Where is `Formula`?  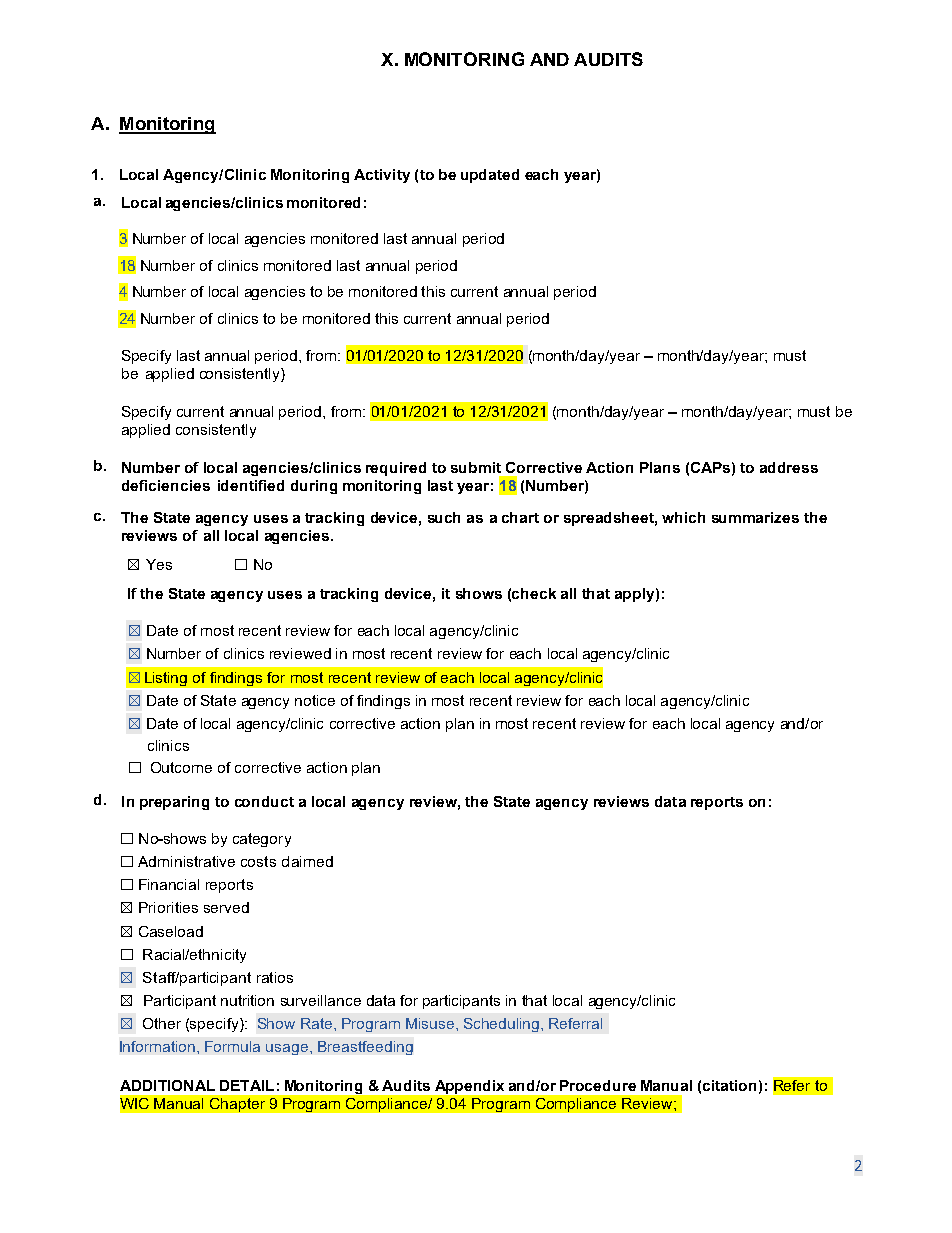 Formula is located at coordinates (232, 1046).
